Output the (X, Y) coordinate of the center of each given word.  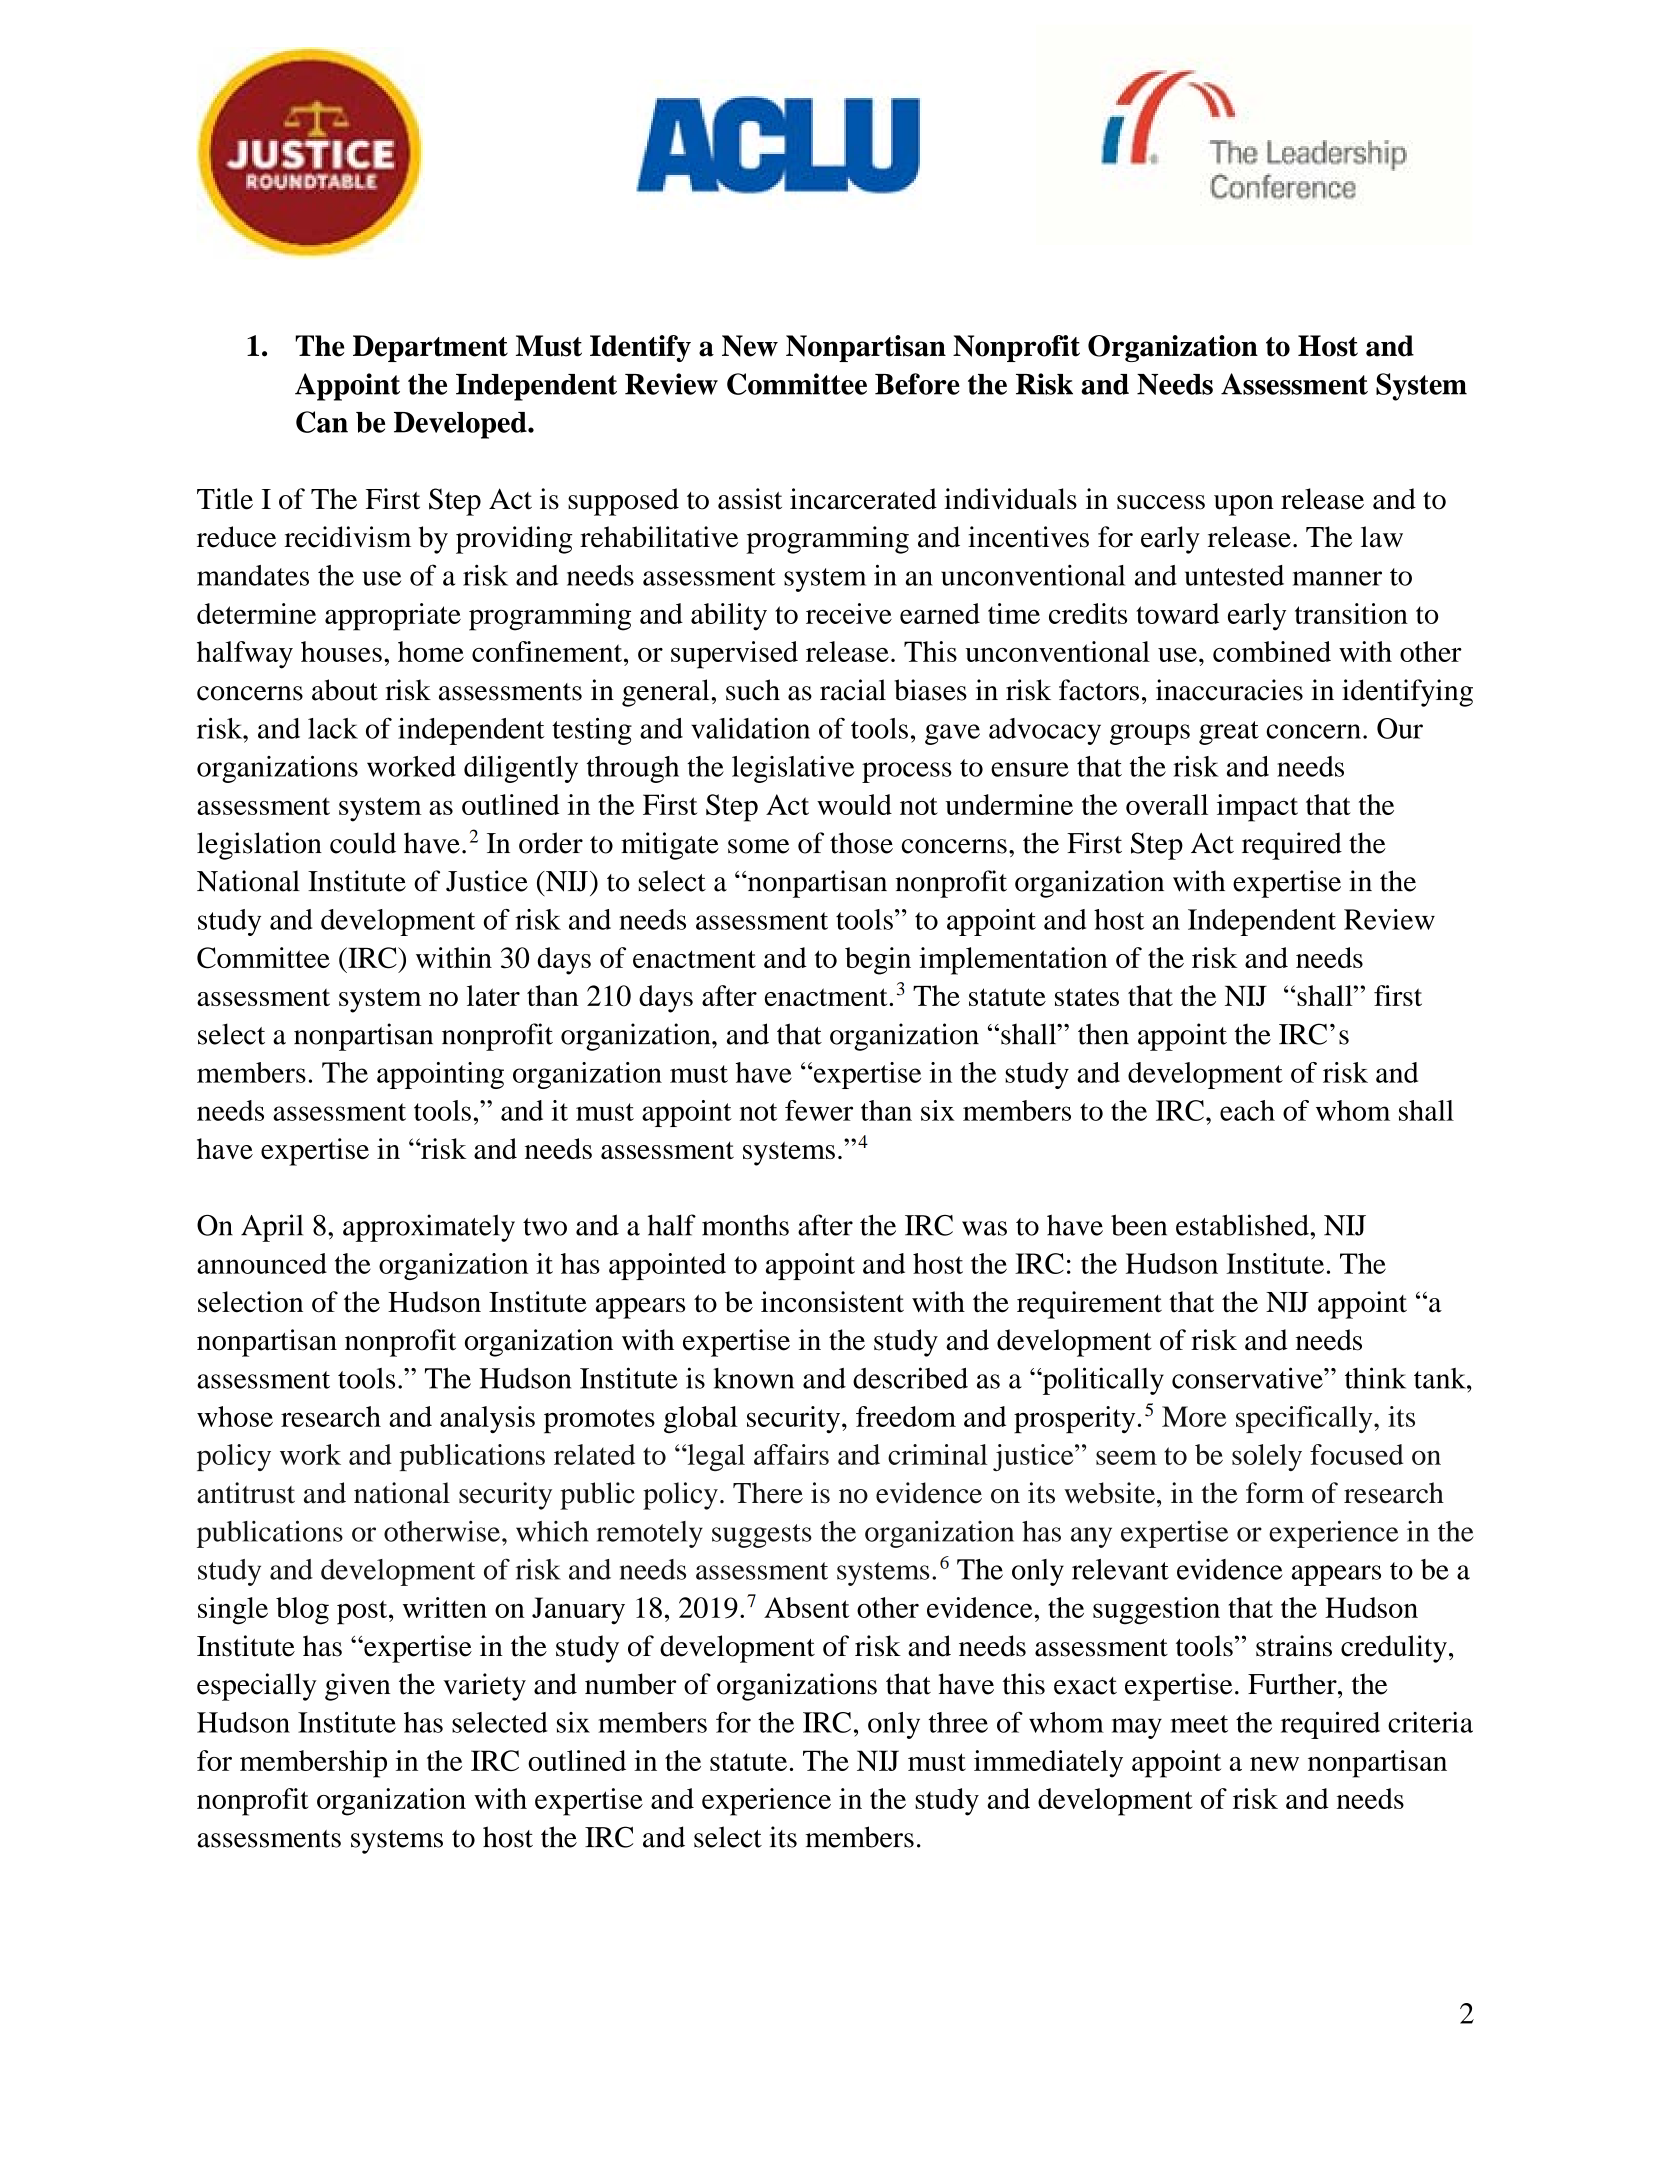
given (358, 1687)
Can (322, 422)
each (1247, 1110)
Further (1293, 1684)
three (958, 1722)
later (493, 995)
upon (1244, 505)
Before (917, 384)
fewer (819, 1110)
